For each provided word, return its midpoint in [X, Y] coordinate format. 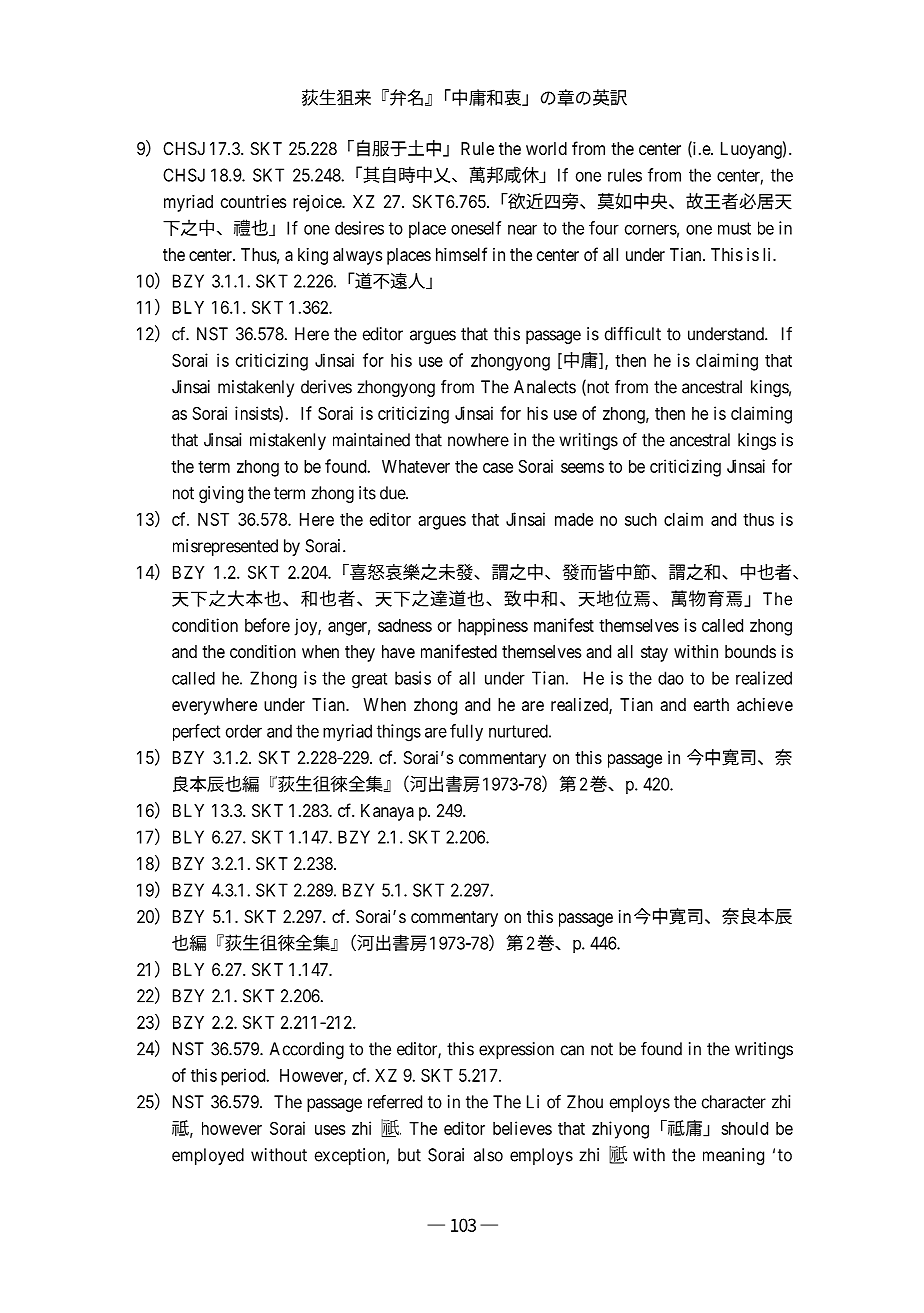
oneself [476, 228]
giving [221, 494]
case [498, 468]
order [244, 731]
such [641, 519]
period [244, 1077]
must [734, 228]
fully [466, 732]
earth [711, 704]
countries [253, 201]
